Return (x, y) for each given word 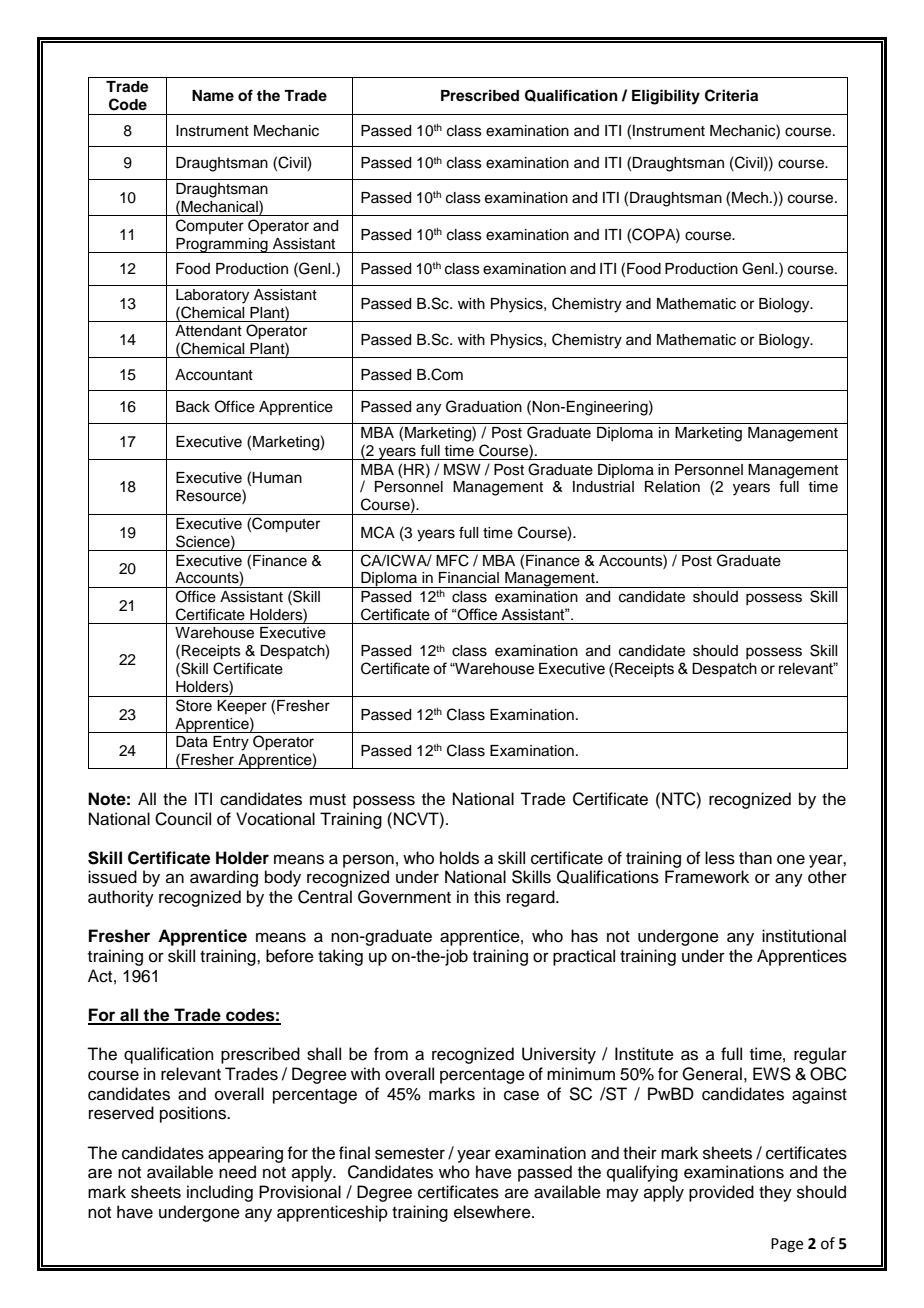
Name (213, 95)
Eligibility (666, 97)
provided (721, 1193)
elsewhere (493, 1212)
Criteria (731, 95)
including (220, 1193)
